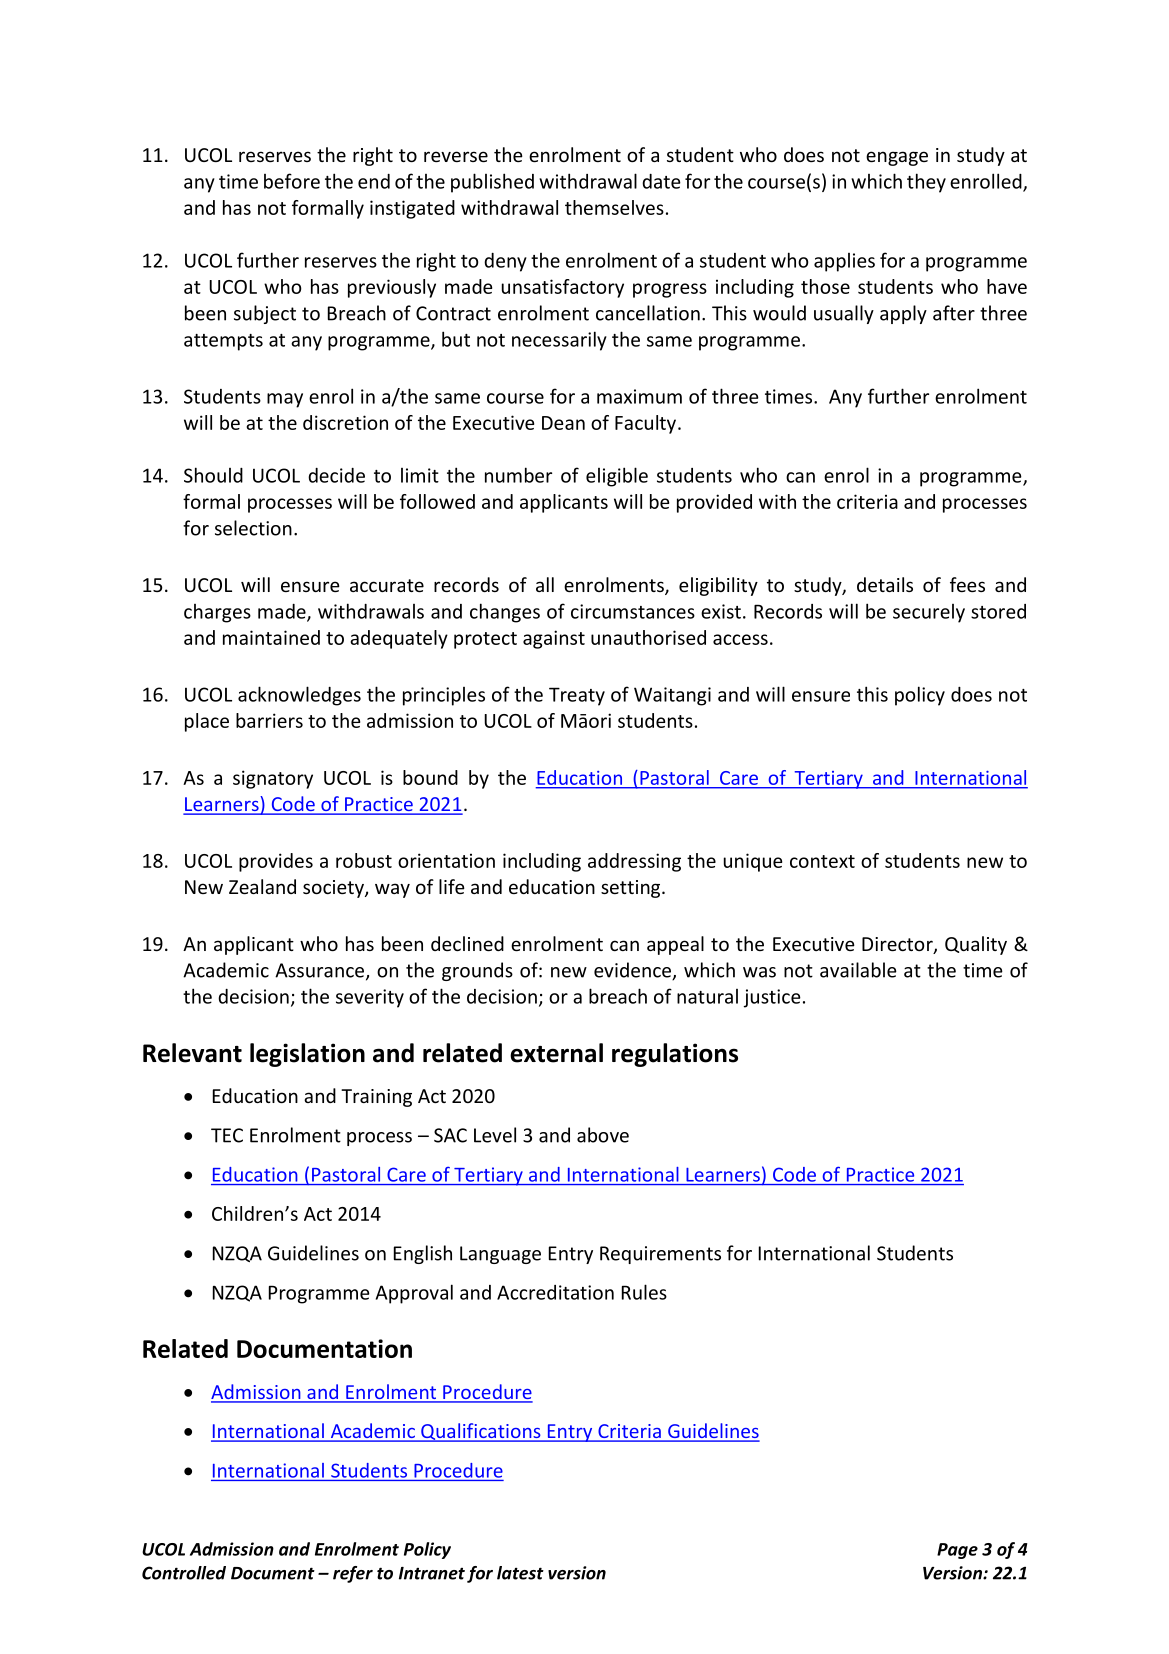 The width and height of the screenshot is (1169, 1654). Describe the element at coordinates (822, 861) in the screenshot. I see `context` at that location.
